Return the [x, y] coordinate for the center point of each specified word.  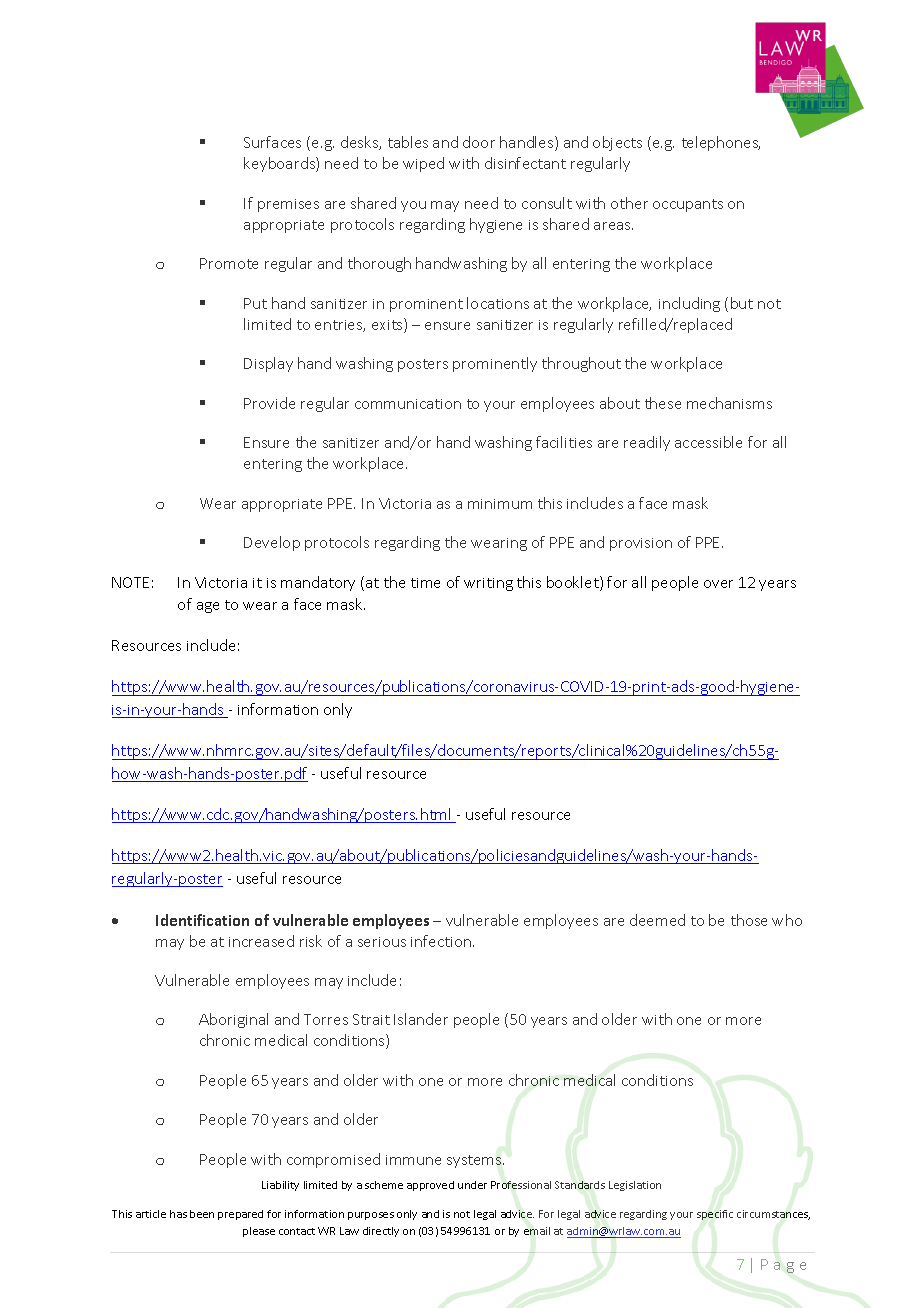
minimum [500, 504]
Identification [202, 920]
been [202, 1214]
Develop [272, 543]
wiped [423, 164]
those [749, 920]
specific [715, 1215]
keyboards [280, 164]
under [472, 1185]
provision [641, 544]
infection [442, 941]
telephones [721, 143]
